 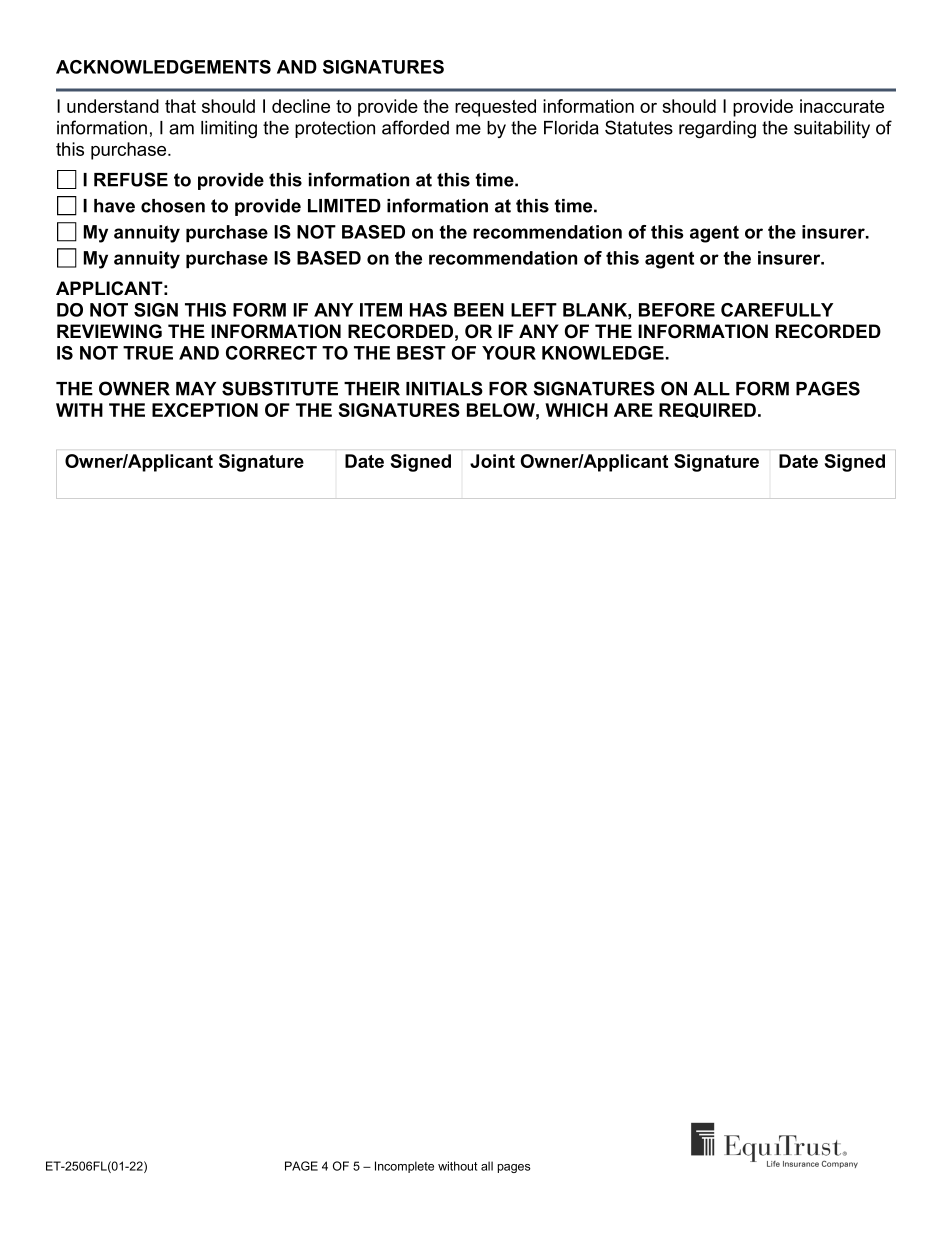 What do you see at coordinates (709, 410) in the screenshot?
I see `REQUIRED` at bounding box center [709, 410].
